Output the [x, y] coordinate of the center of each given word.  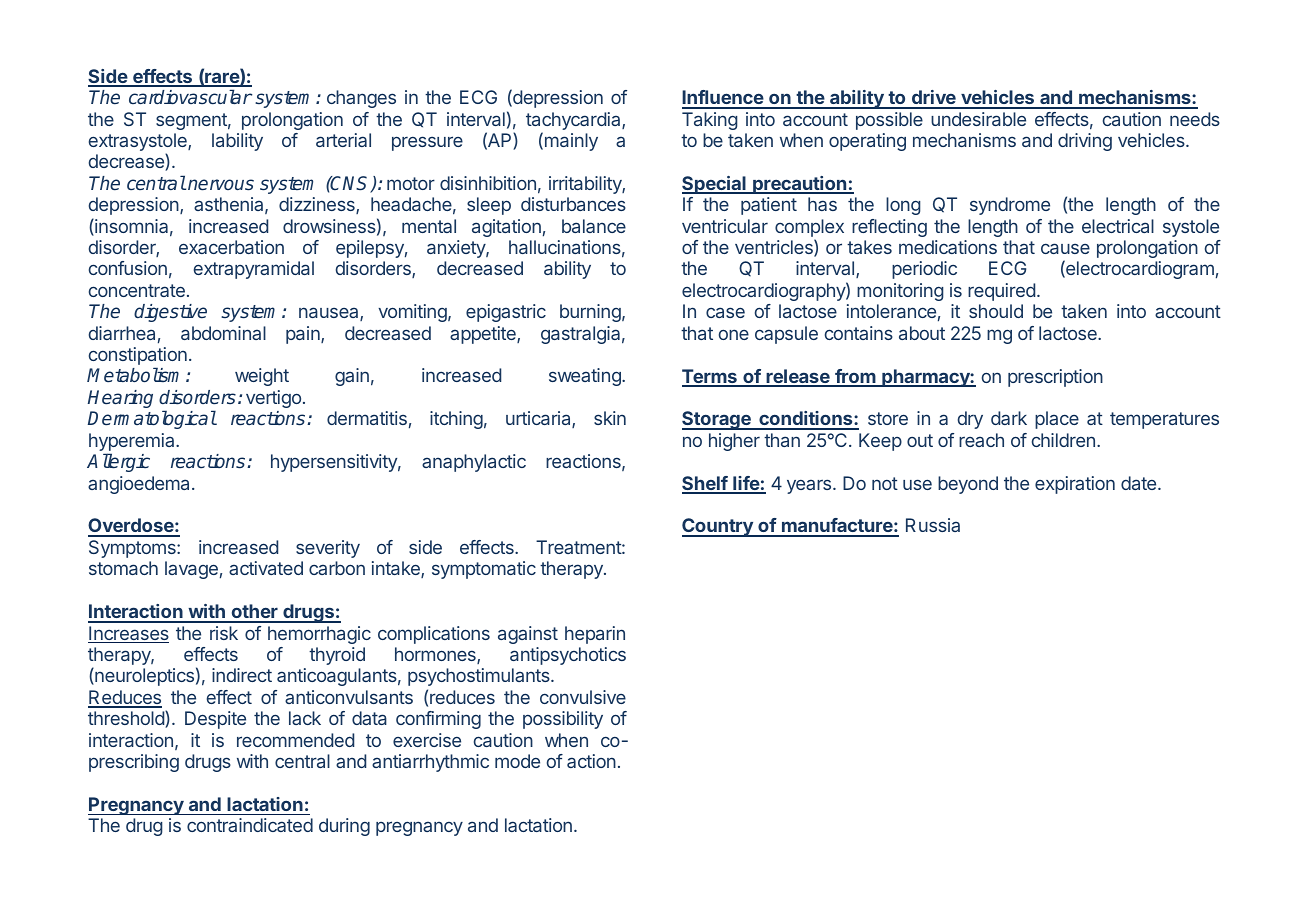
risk [224, 633]
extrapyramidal [254, 270]
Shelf [705, 484]
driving [1085, 142]
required [1001, 292]
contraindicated [250, 825]
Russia [933, 525]
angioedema [140, 485]
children [1063, 440]
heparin [595, 635]
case [725, 312]
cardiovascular [190, 97]
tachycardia [574, 122]
